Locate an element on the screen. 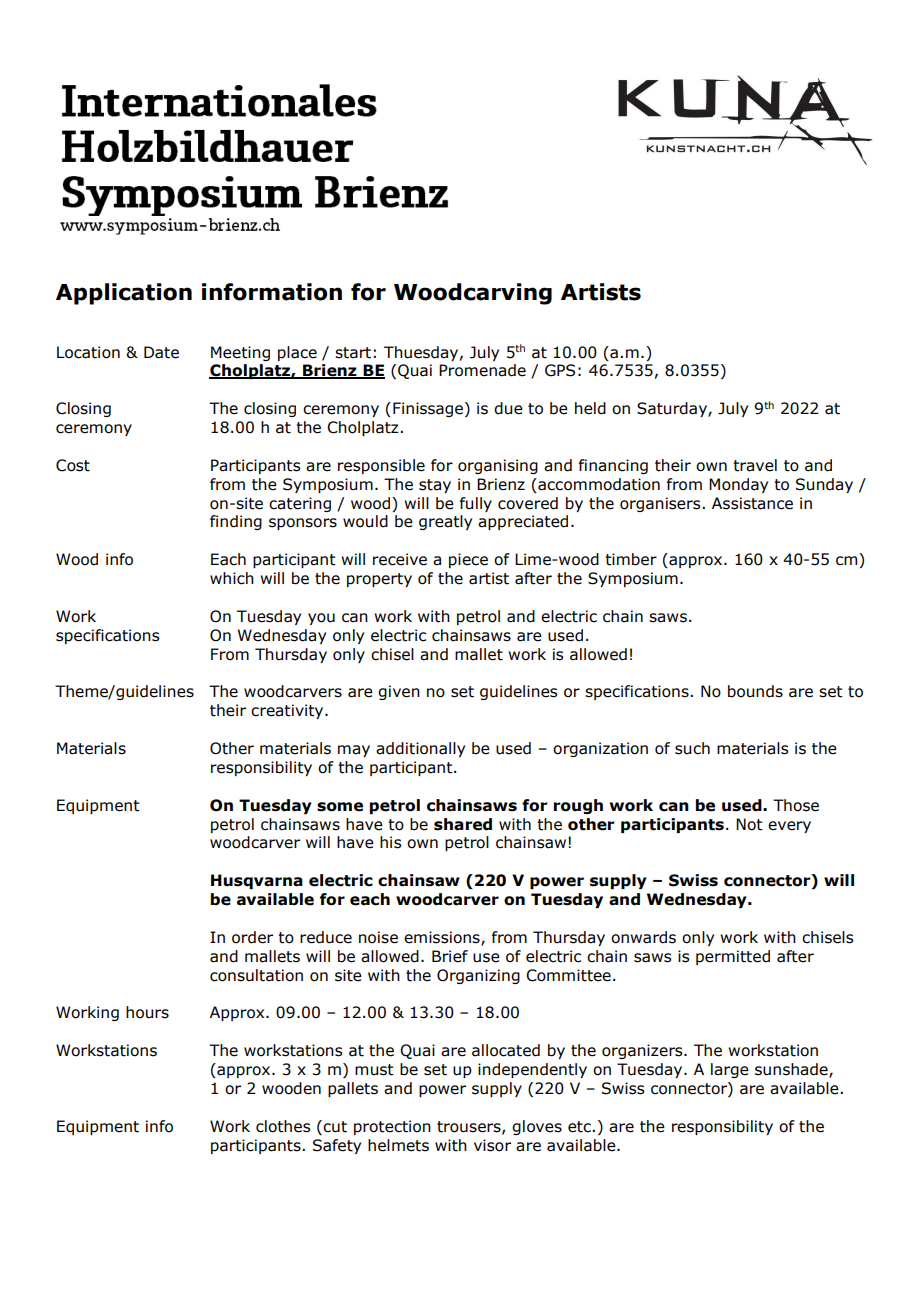  large is located at coordinates (730, 1070).
